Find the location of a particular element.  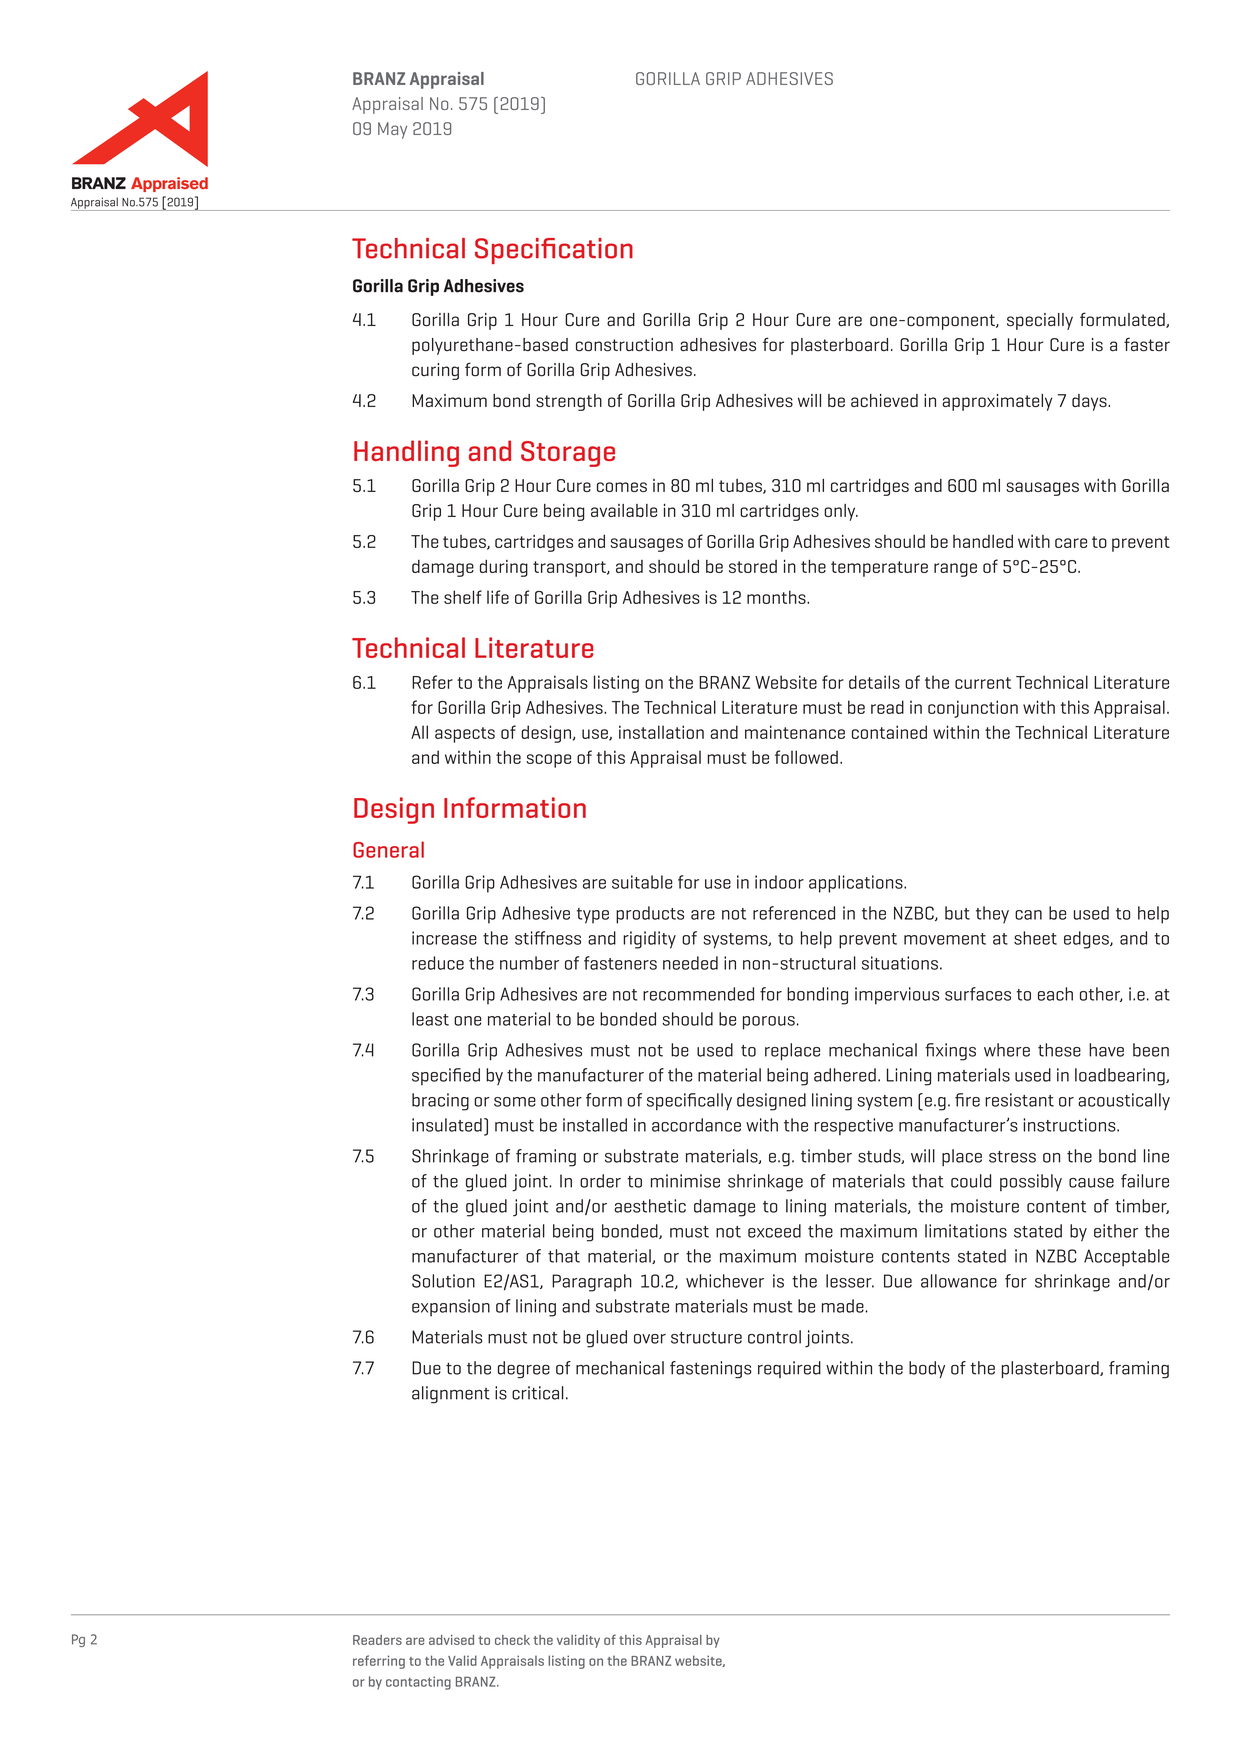

body is located at coordinates (927, 1369).
